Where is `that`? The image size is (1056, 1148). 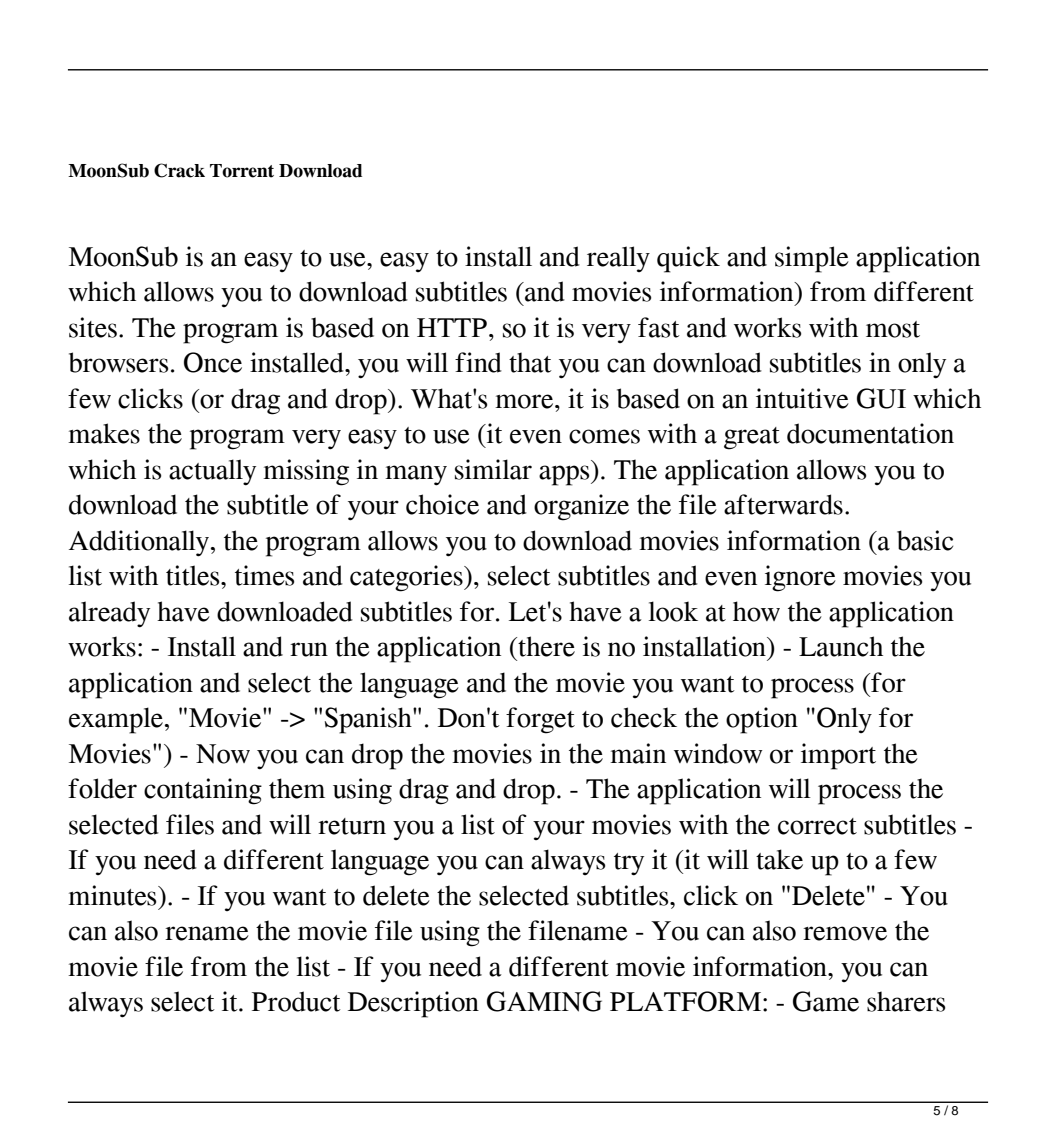 that is located at coordinates (530, 362).
